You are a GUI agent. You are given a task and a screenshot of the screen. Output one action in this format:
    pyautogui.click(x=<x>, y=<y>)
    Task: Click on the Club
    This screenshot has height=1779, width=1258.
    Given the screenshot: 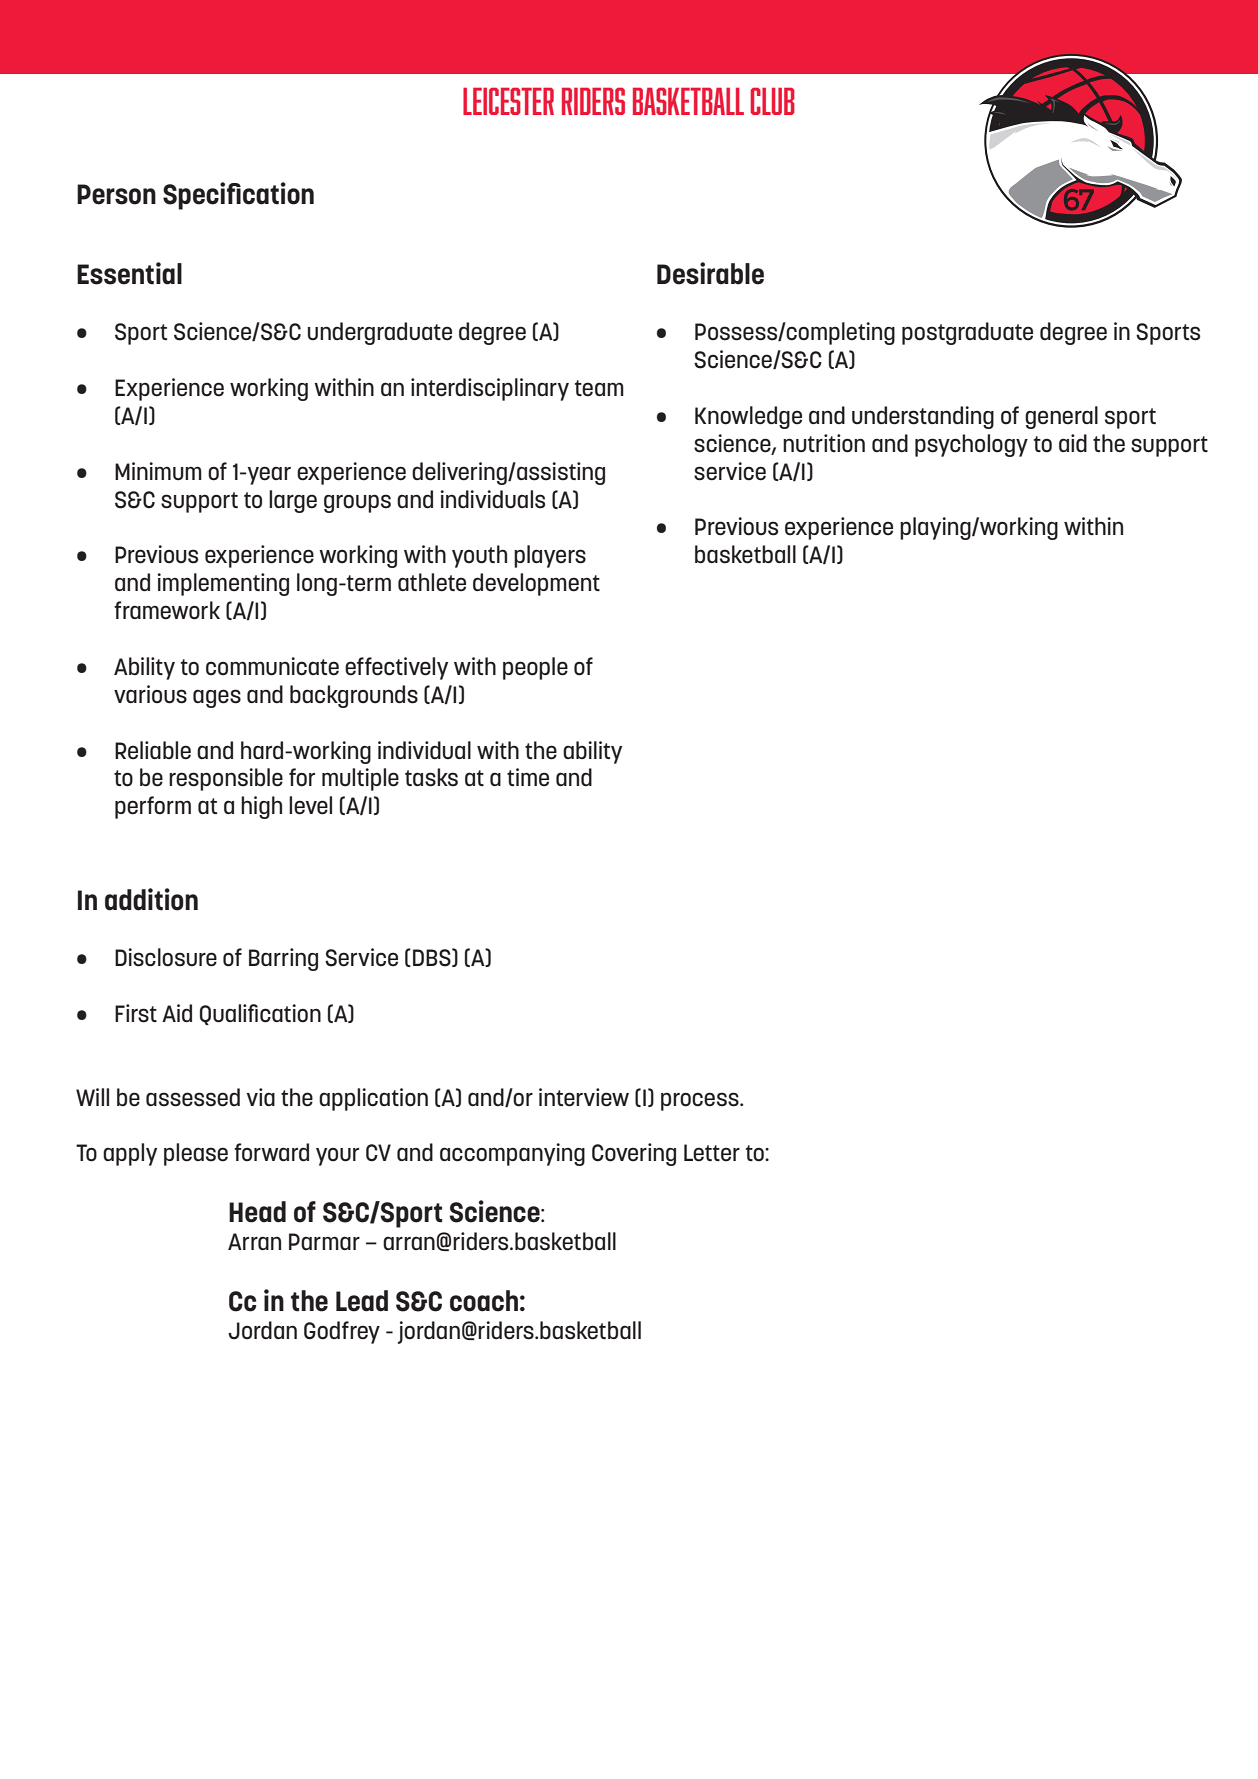 What is the action you would take?
    pyautogui.click(x=772, y=101)
